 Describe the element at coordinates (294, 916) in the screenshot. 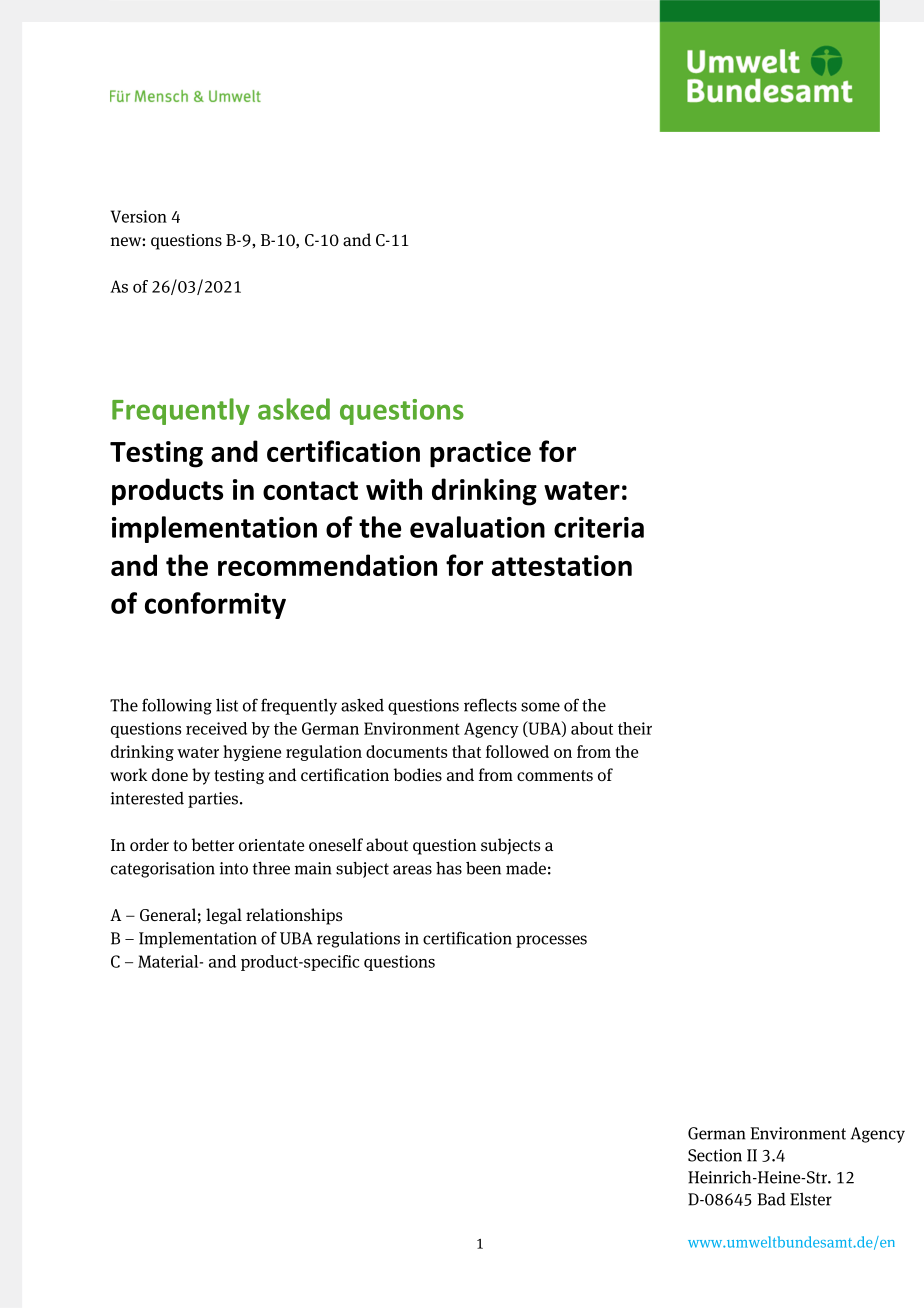

I see `relationships` at that location.
